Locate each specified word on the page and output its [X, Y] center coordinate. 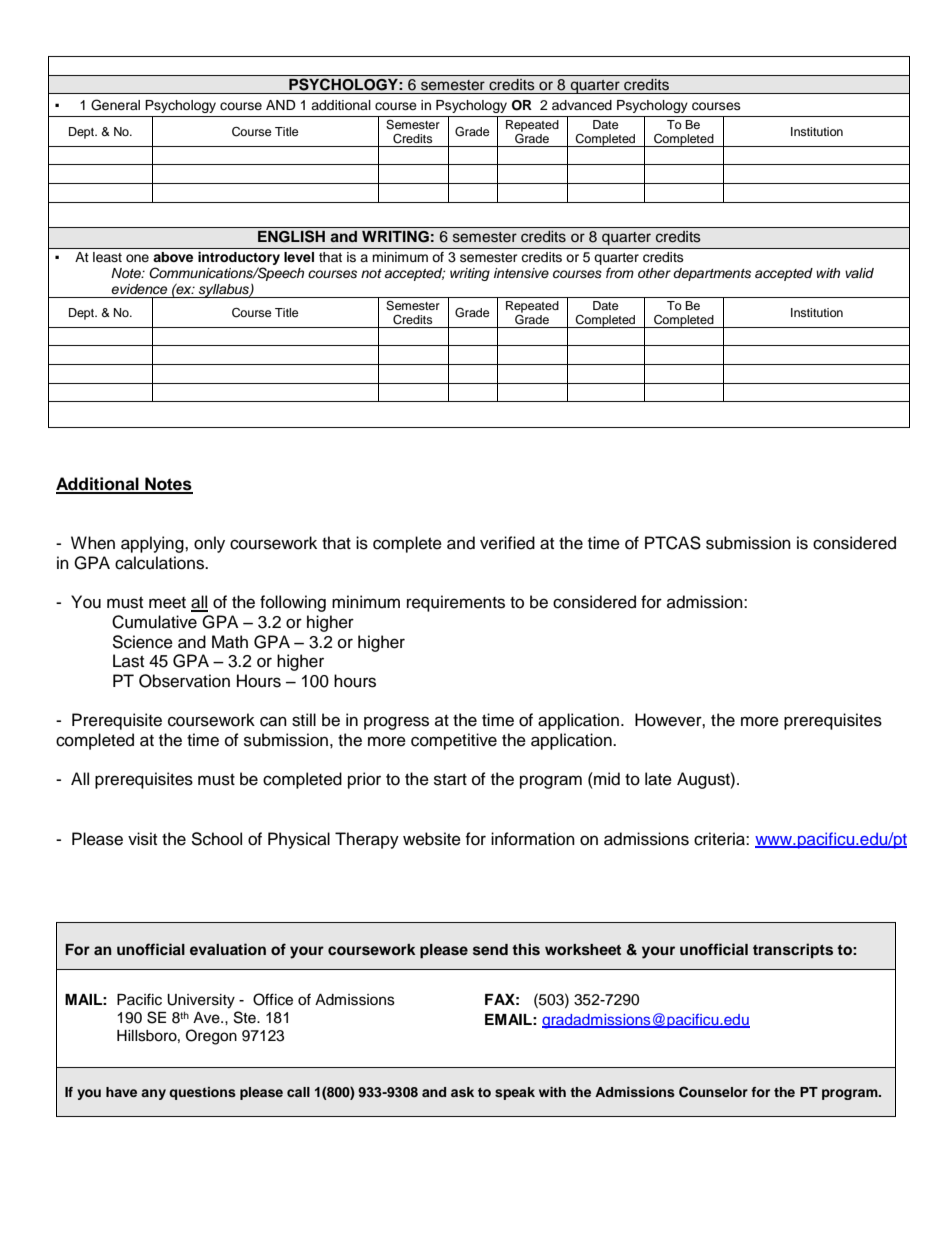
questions [202, 1093]
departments [712, 274]
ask [462, 1092]
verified [507, 543]
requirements [456, 603]
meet [167, 603]
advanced [582, 105]
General [115, 105]
